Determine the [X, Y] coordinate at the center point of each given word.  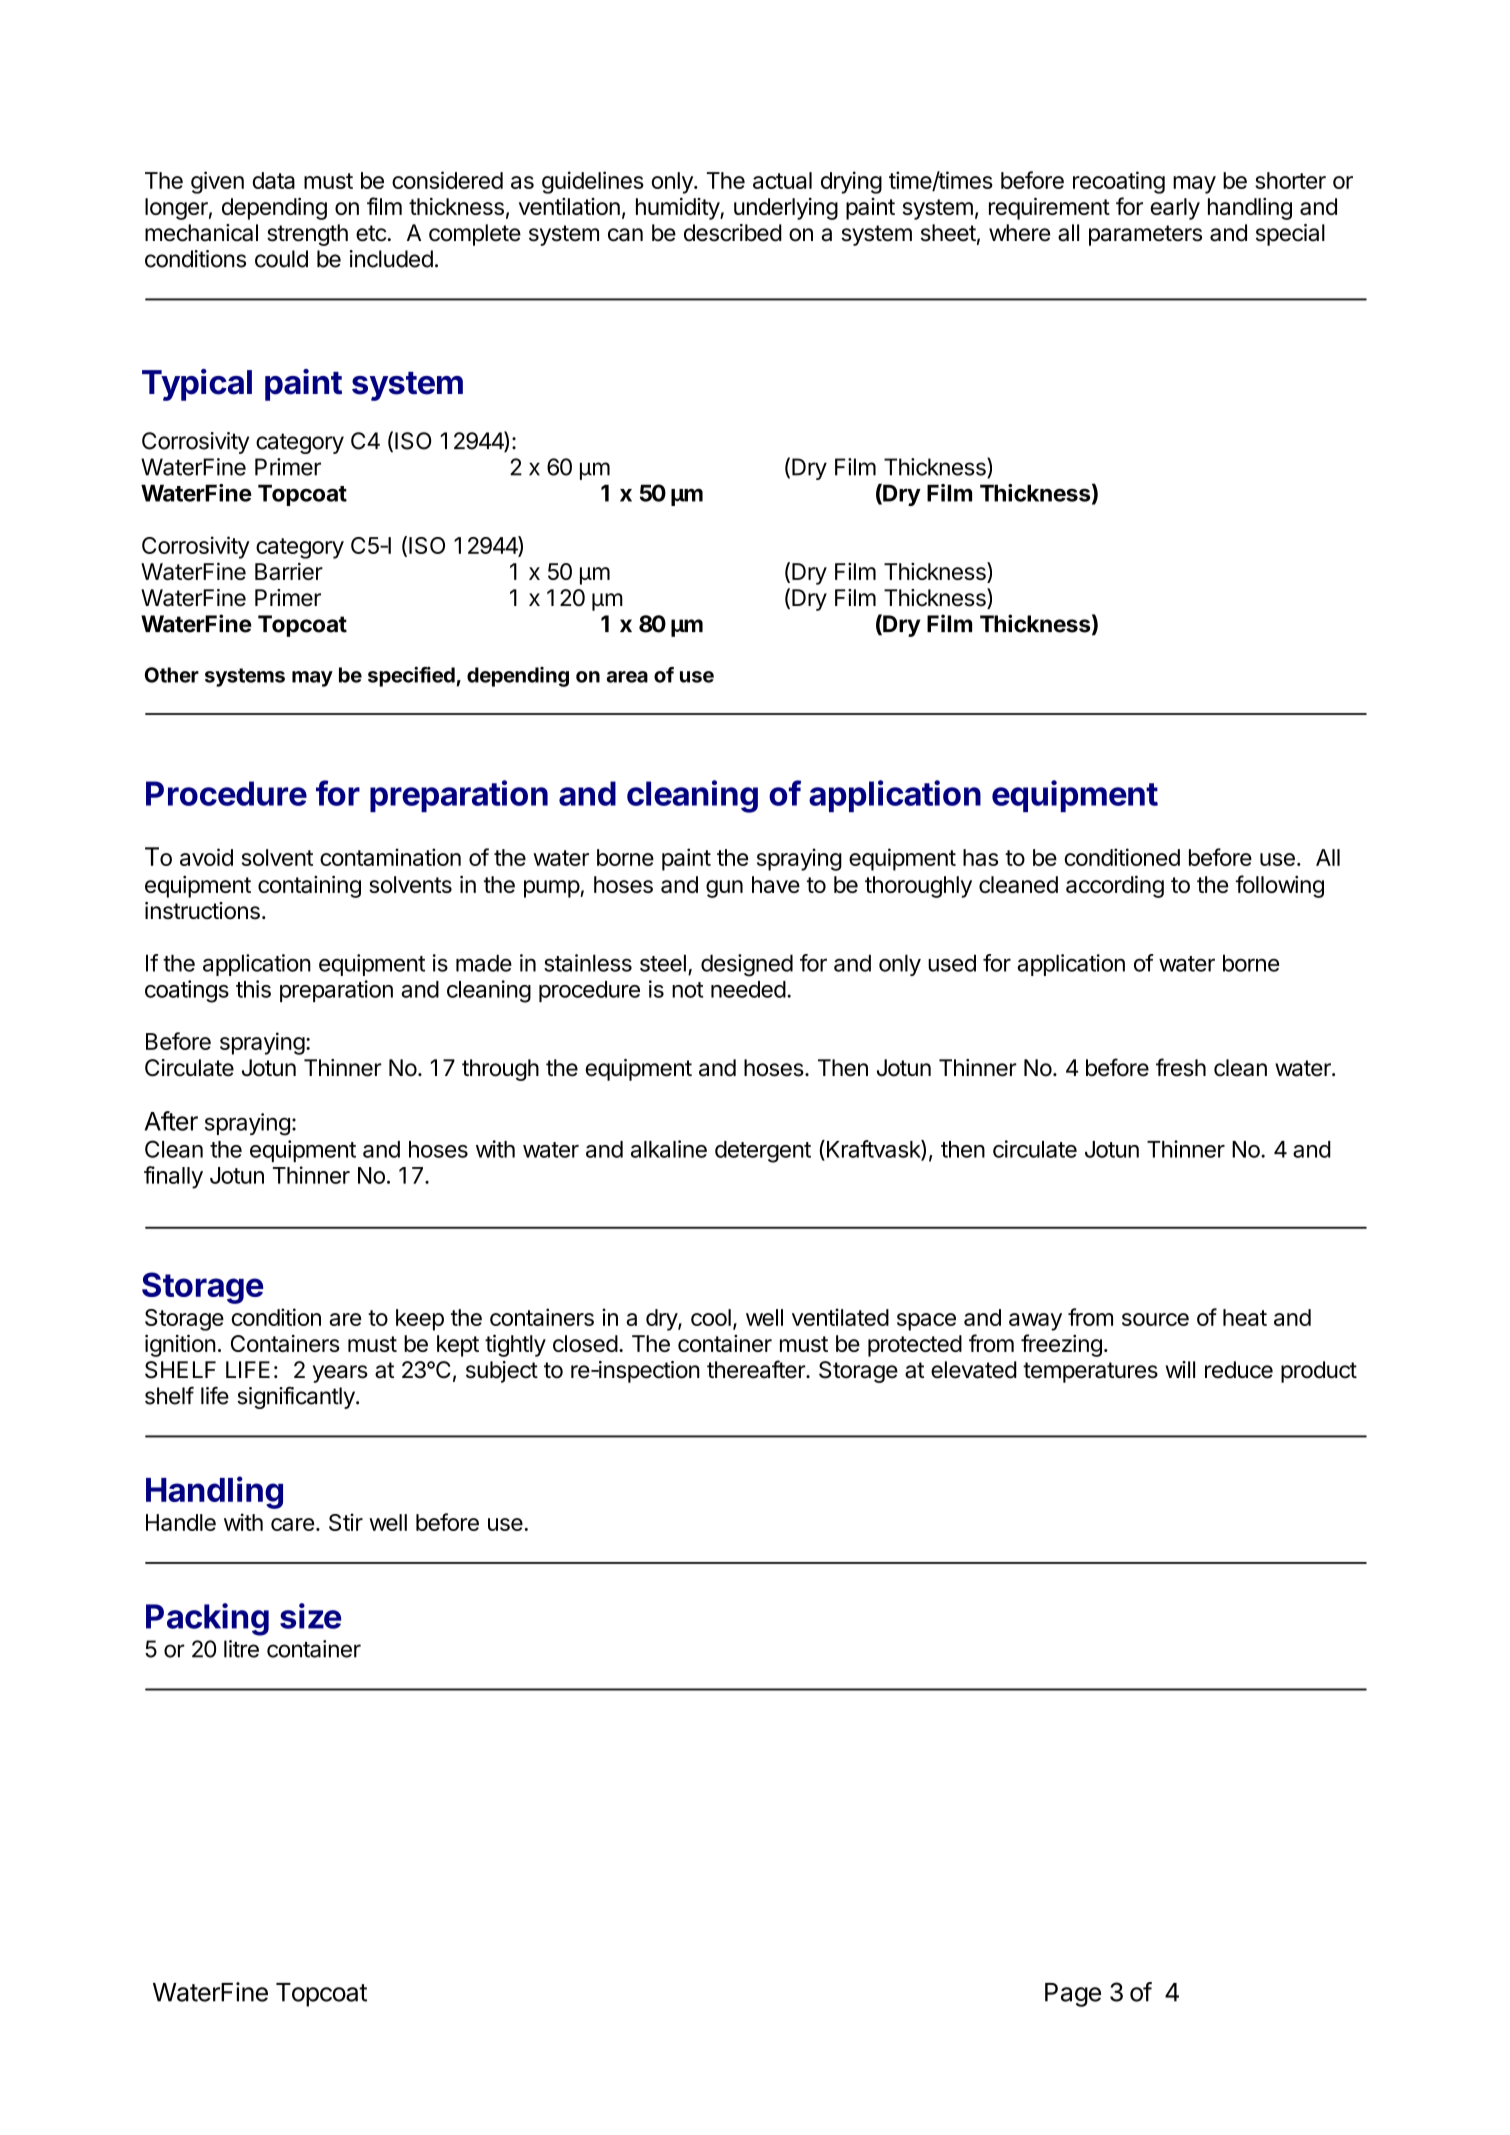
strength [307, 235]
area [627, 677]
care [292, 1524]
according [1115, 886]
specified [412, 676]
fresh [1181, 1067]
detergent [763, 1152]
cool [711, 1317]
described [733, 233]
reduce [1239, 1370]
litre [241, 1649]
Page [1073, 1995]
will [1180, 1369]
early [1175, 209]
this [253, 989]
